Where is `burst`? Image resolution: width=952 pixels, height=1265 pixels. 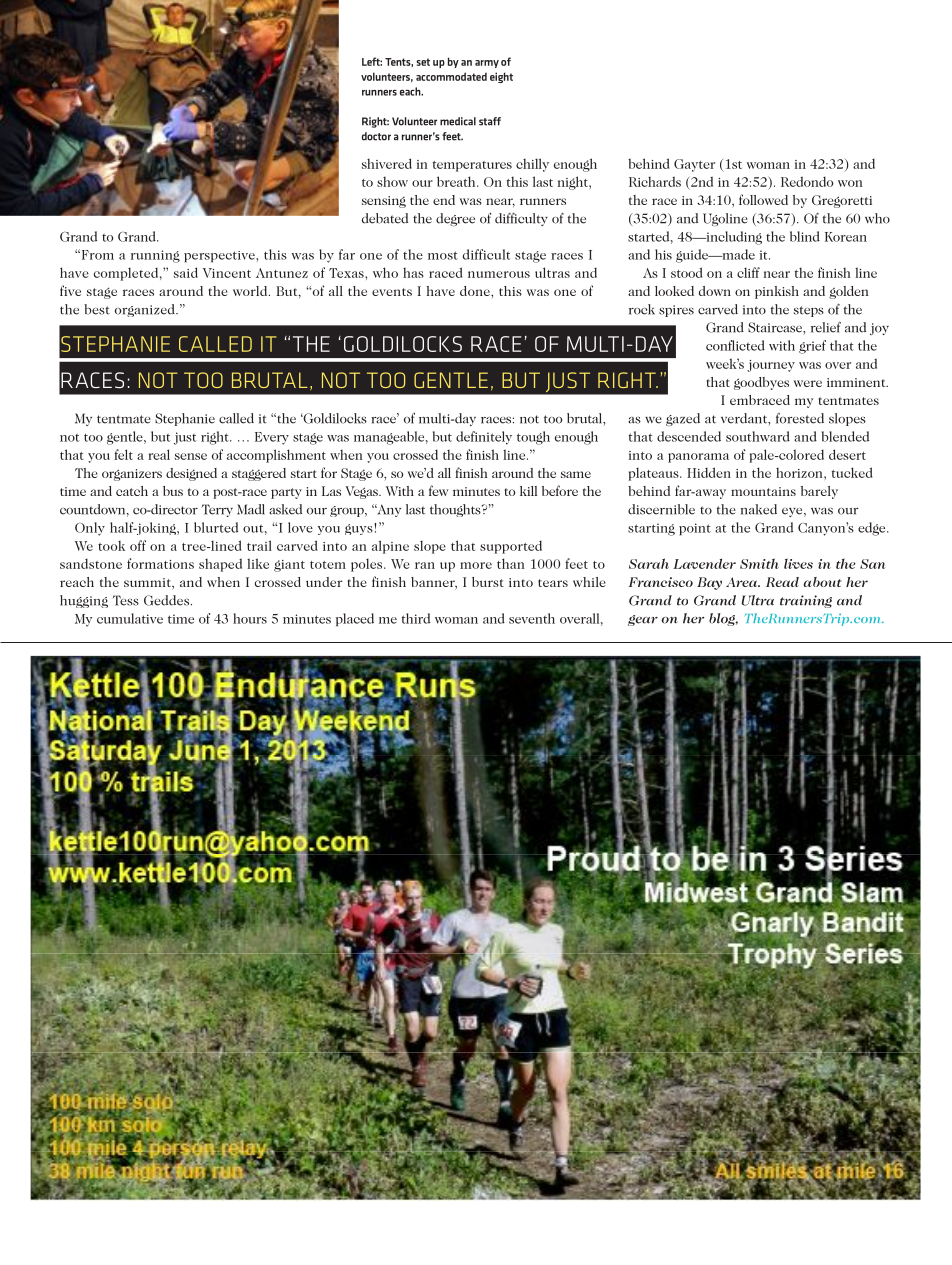
burst is located at coordinates (488, 582).
